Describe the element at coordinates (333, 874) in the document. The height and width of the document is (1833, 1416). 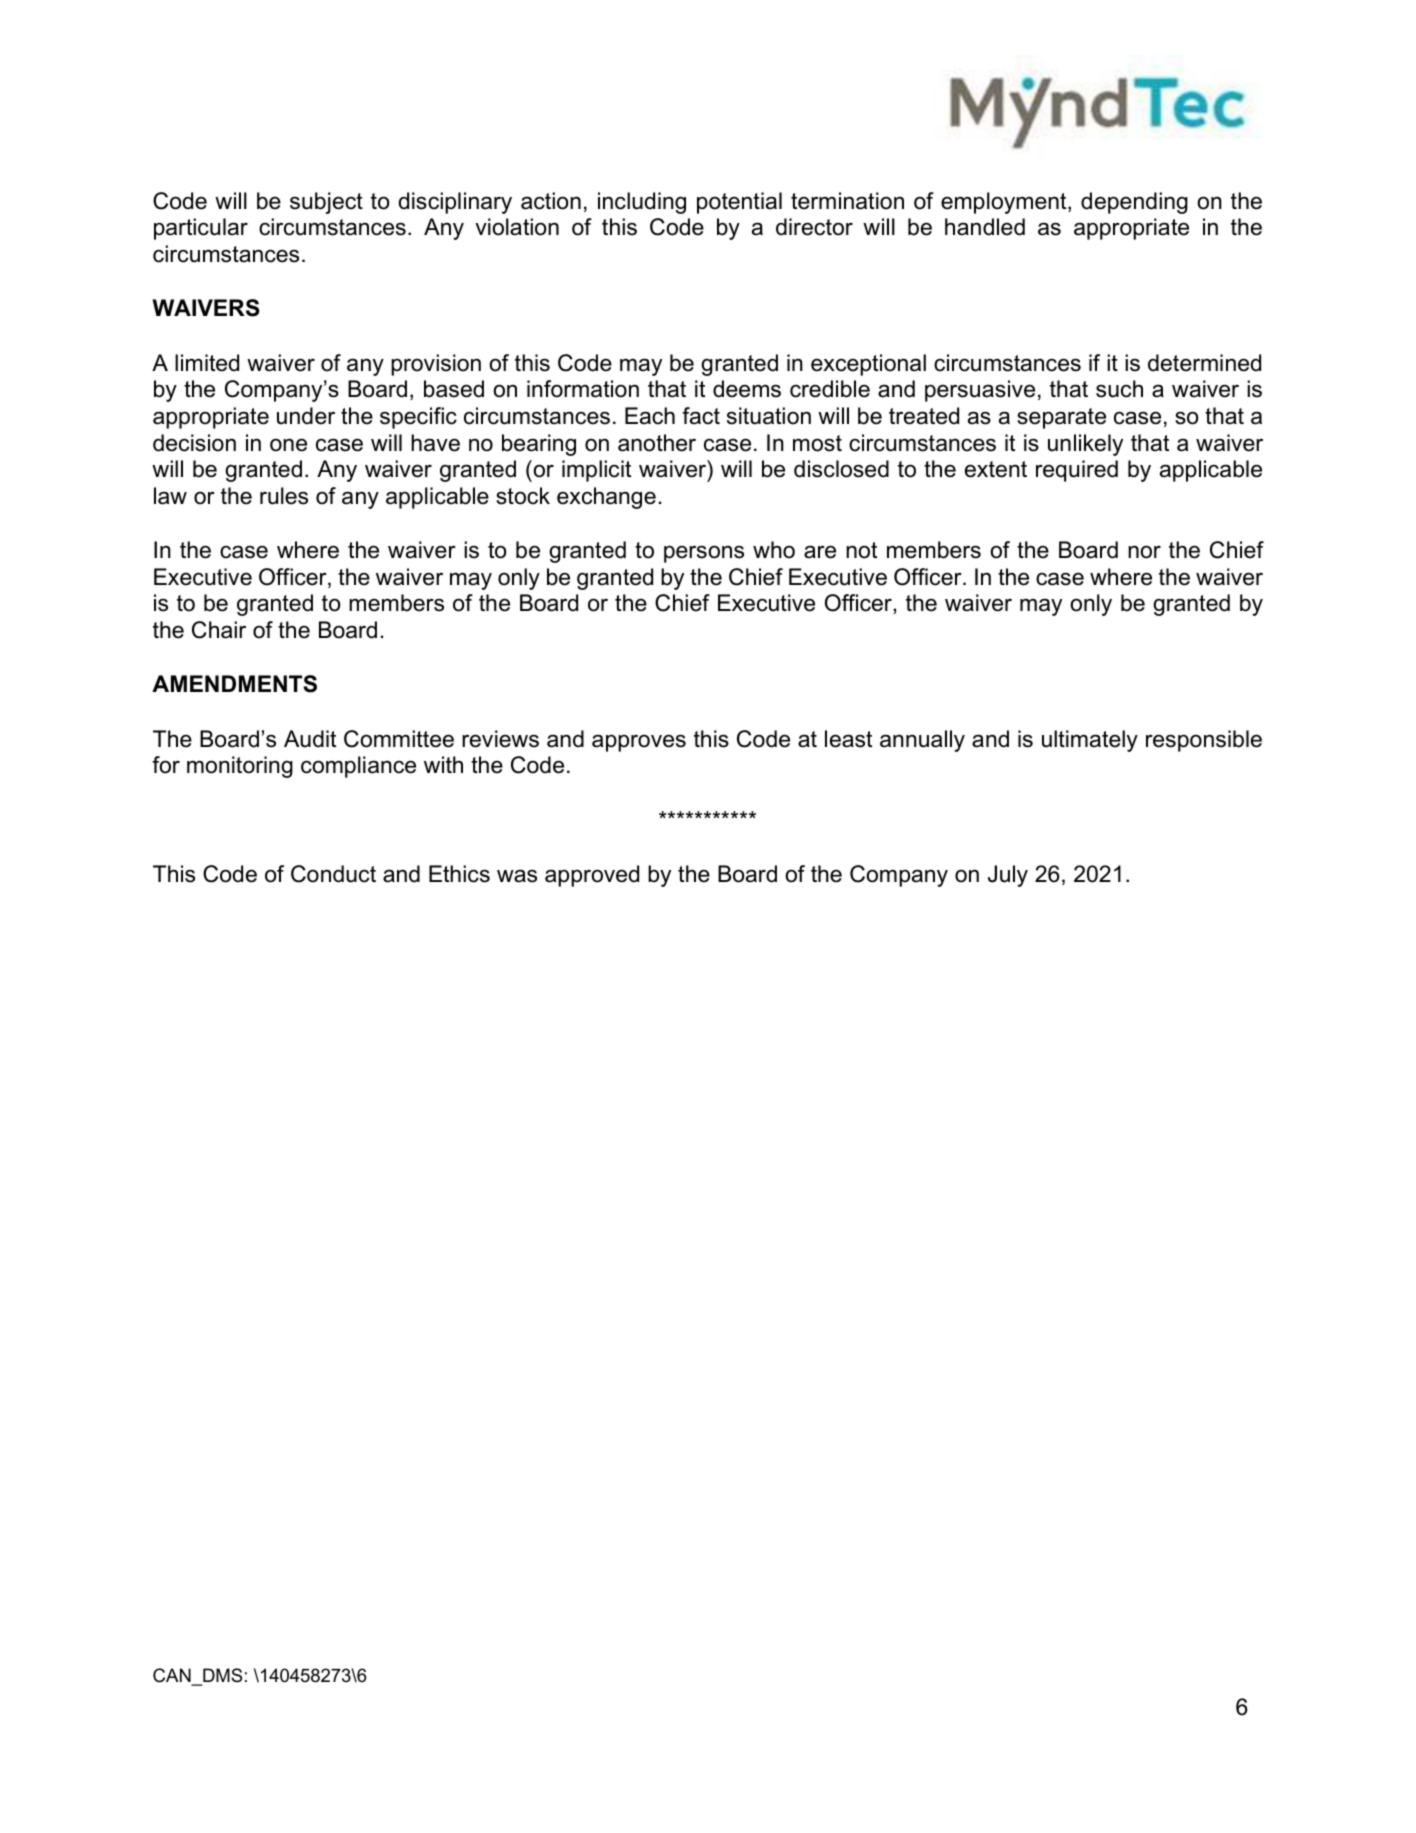
I see `Conduct` at that location.
